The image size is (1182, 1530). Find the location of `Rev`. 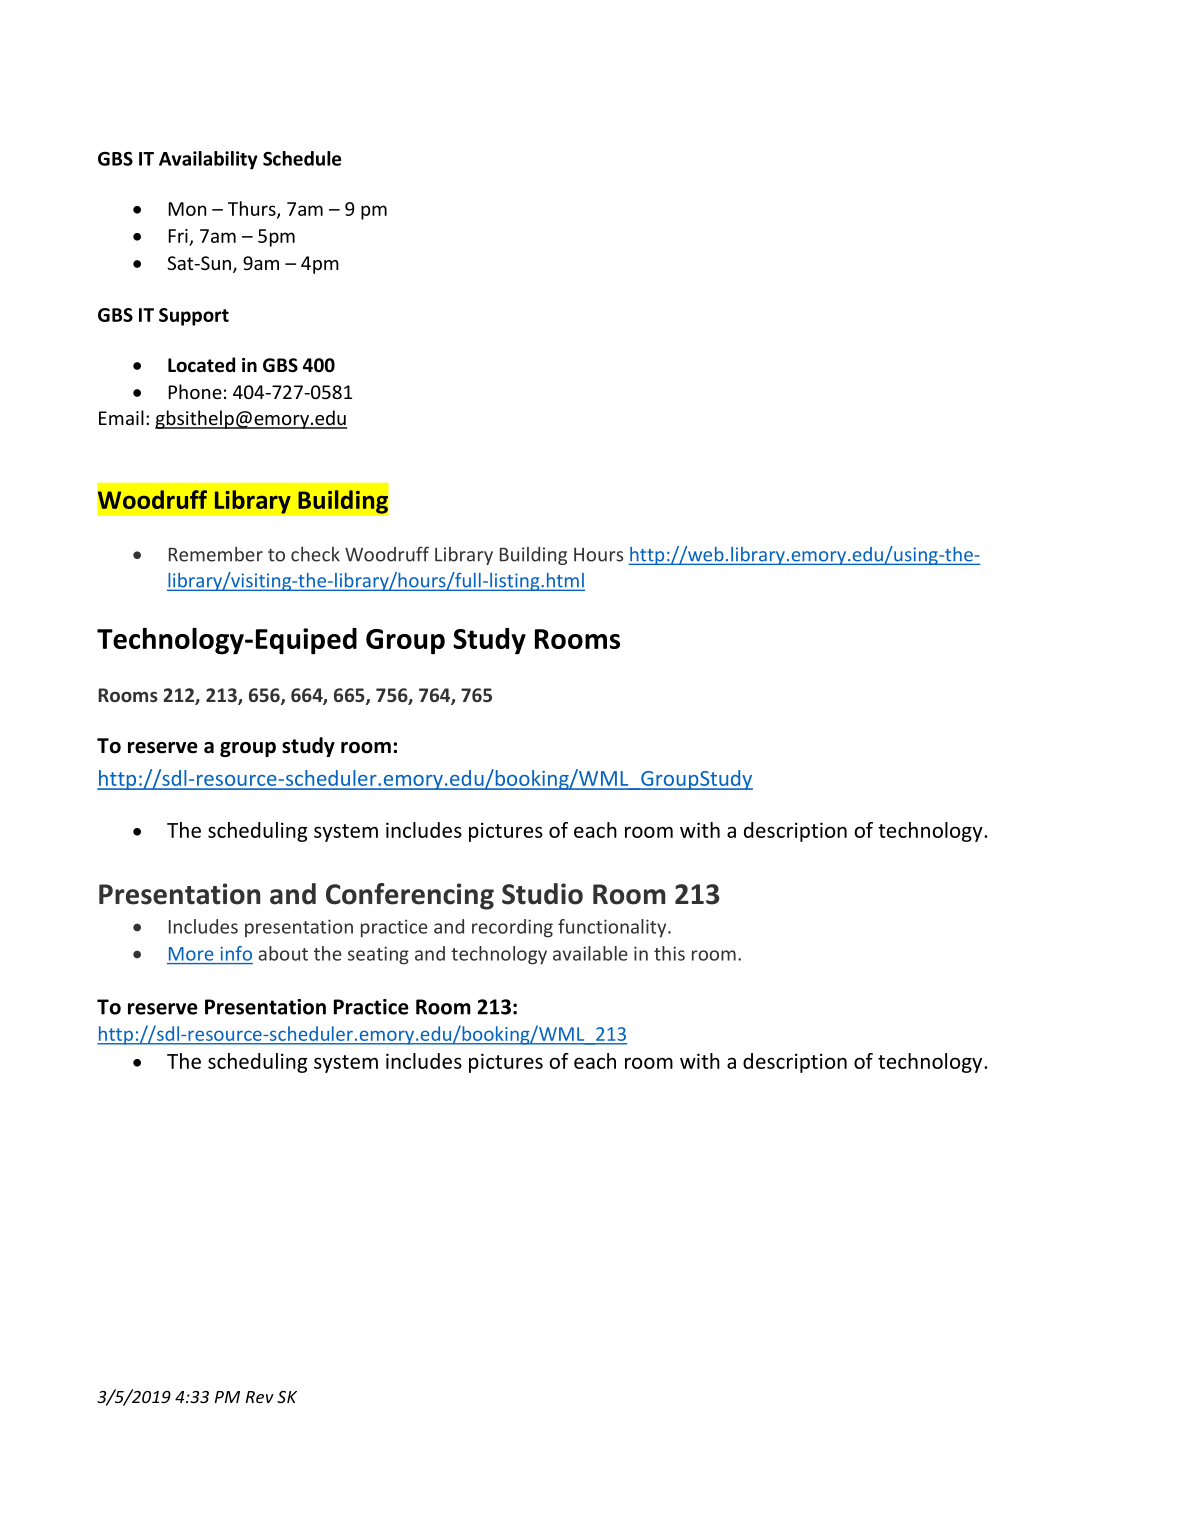

Rev is located at coordinates (260, 1397).
